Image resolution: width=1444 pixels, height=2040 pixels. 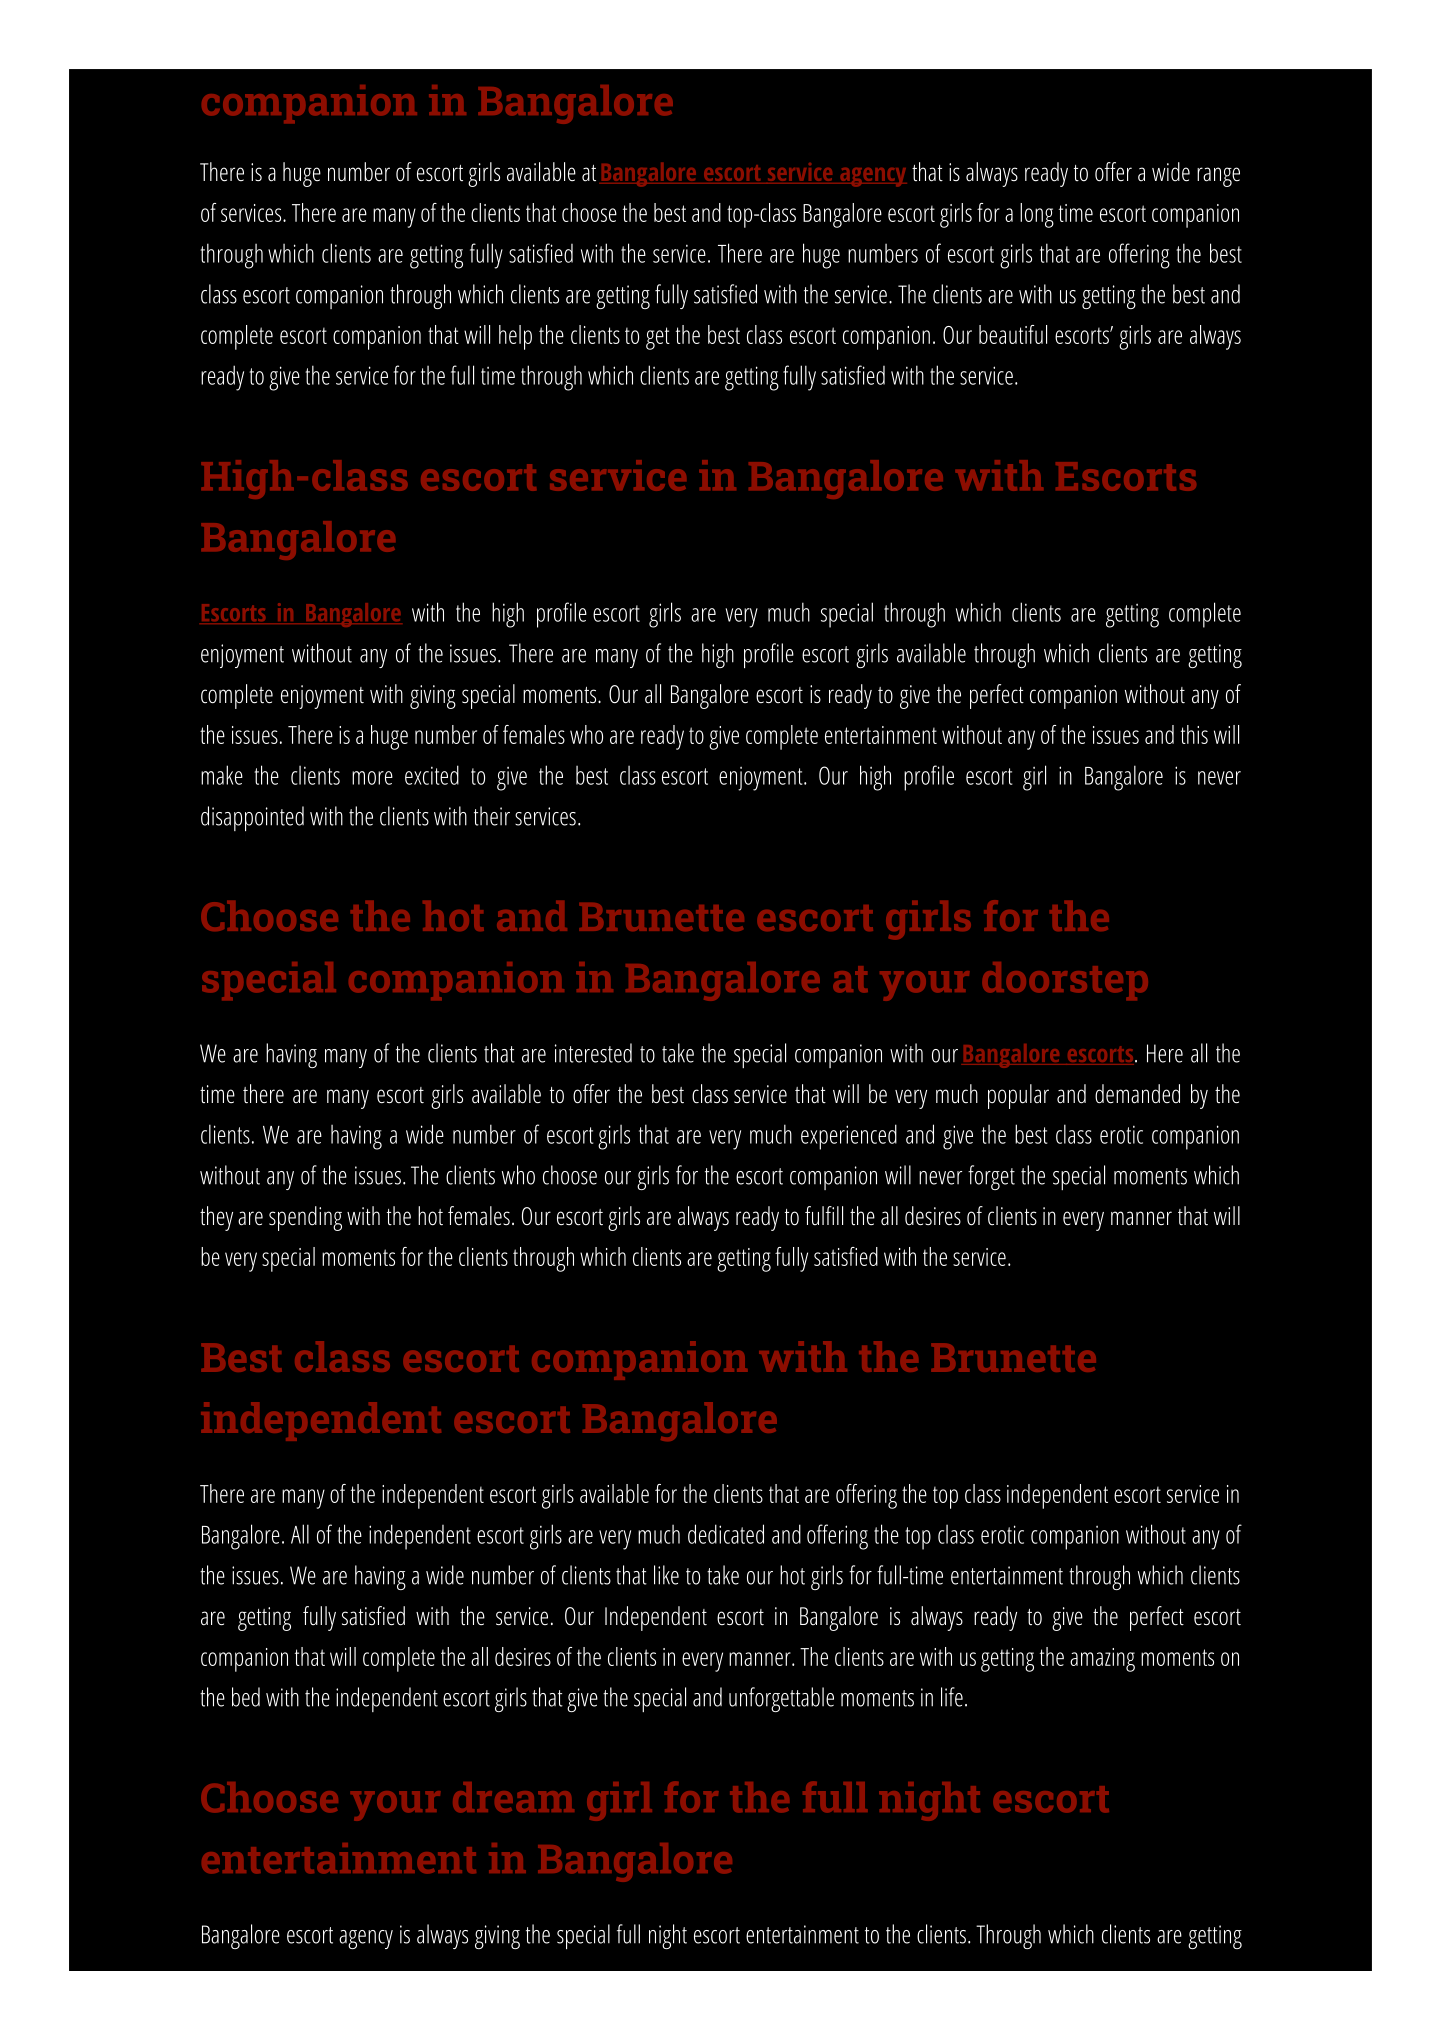 I want to click on help, so click(x=515, y=337).
